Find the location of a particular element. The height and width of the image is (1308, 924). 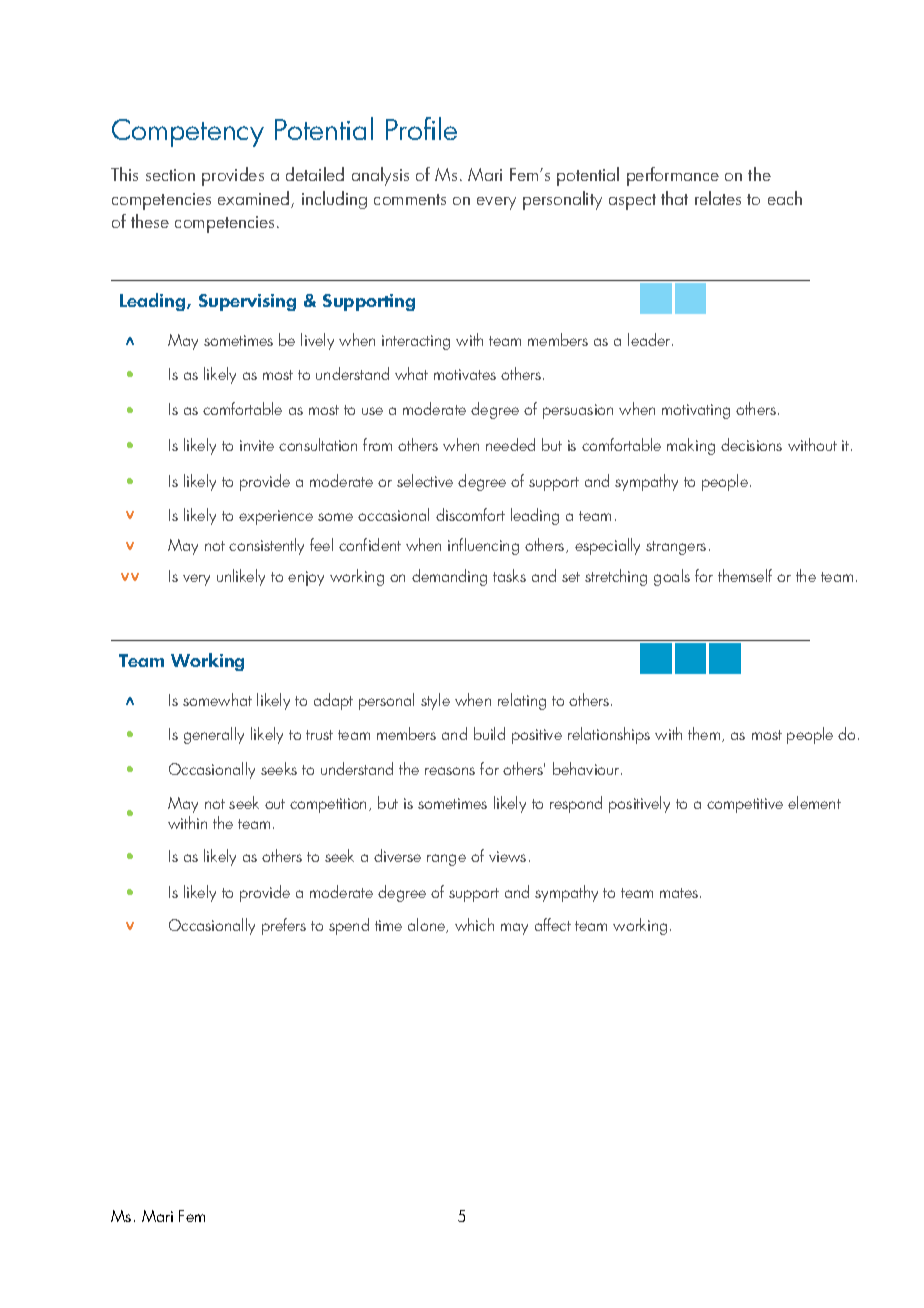

mates is located at coordinates (680, 893).
